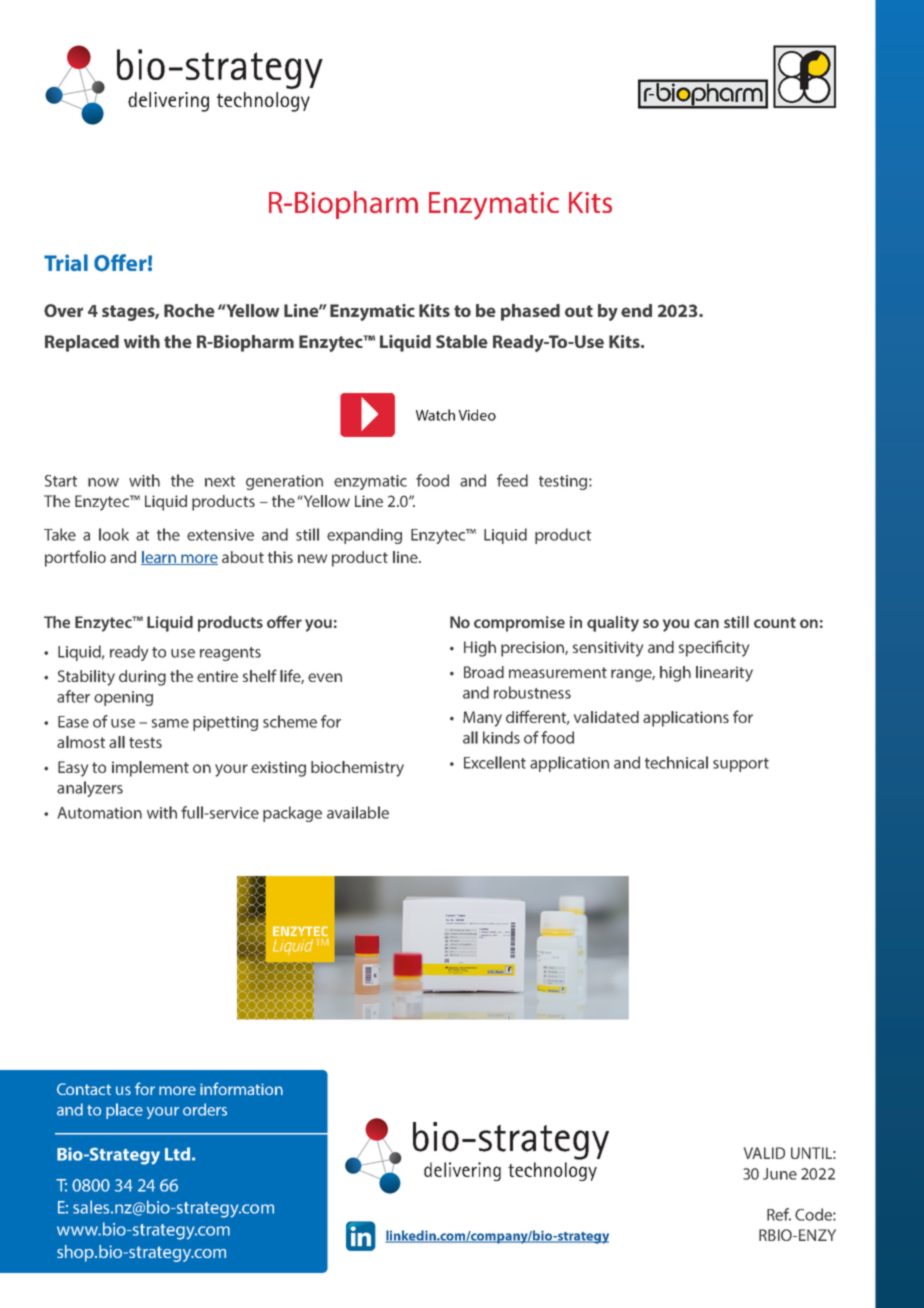 The width and height of the screenshot is (924, 1308). What do you see at coordinates (462, 341) in the screenshot?
I see `Stable` at bounding box center [462, 341].
